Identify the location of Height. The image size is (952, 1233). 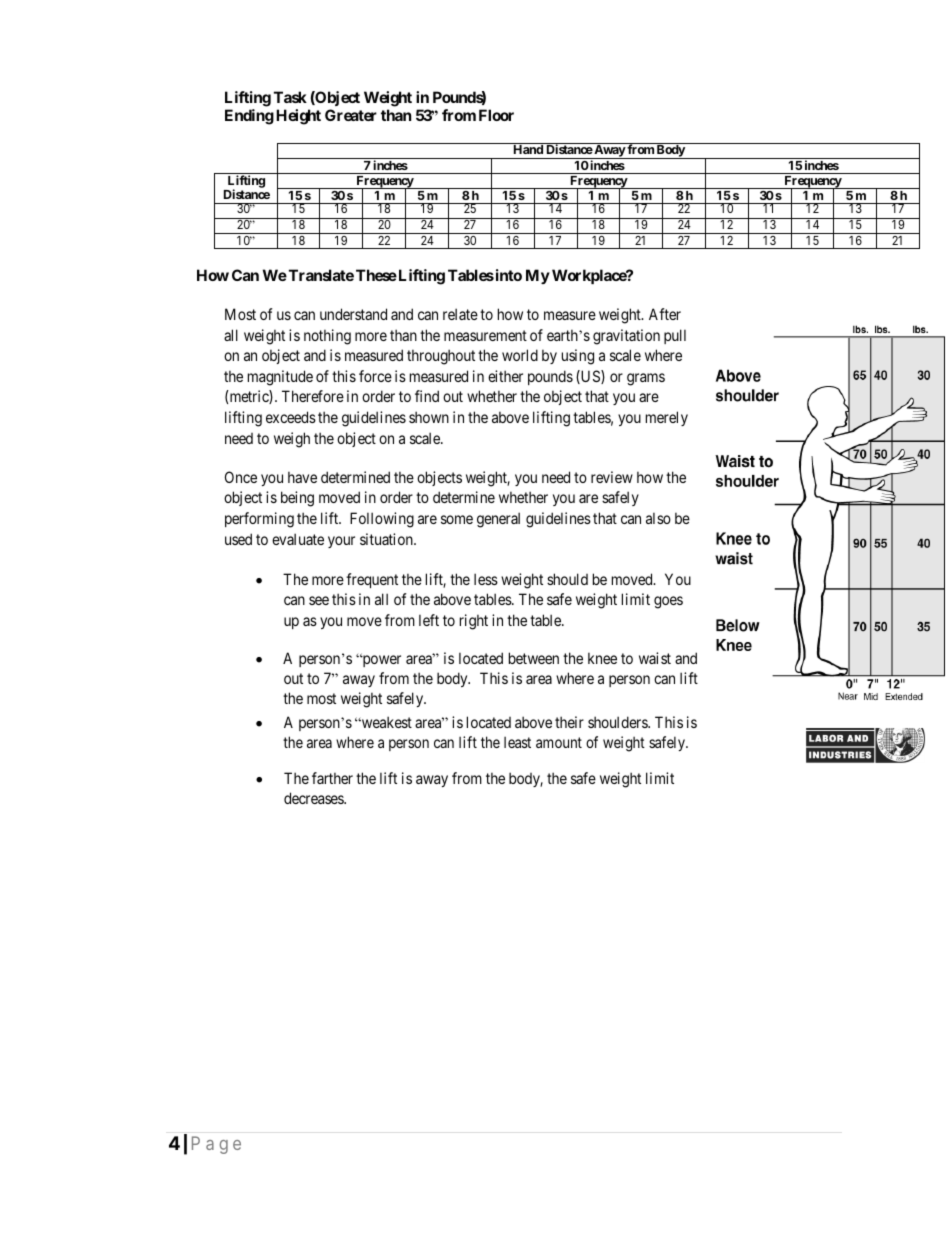
(298, 117).
